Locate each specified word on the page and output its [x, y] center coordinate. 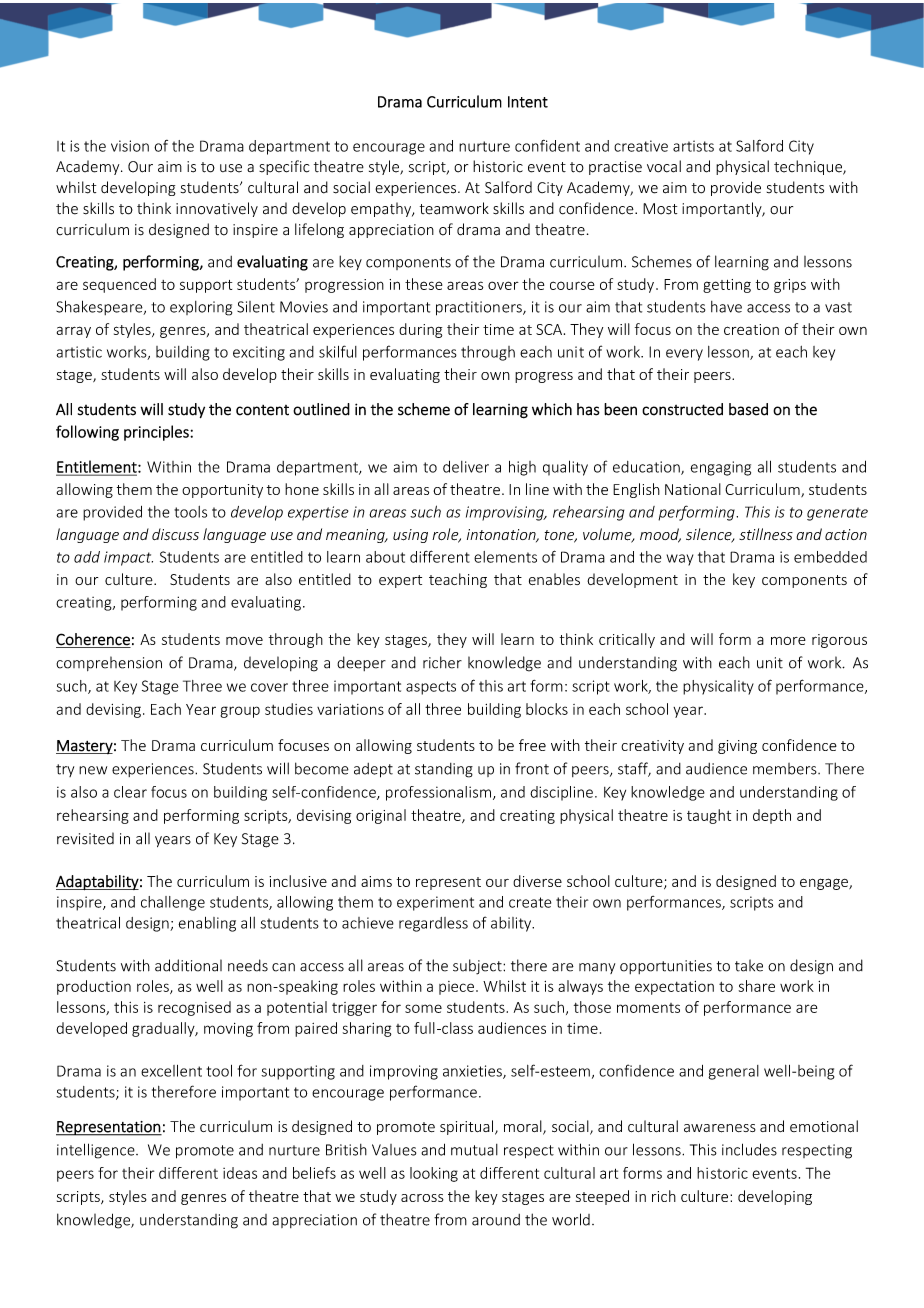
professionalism [438, 793]
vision [130, 146]
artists [693, 146]
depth [772, 816]
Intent [528, 102]
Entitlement [97, 467]
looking [434, 1174]
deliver [466, 467]
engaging [720, 468]
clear [130, 792]
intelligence [97, 1151]
